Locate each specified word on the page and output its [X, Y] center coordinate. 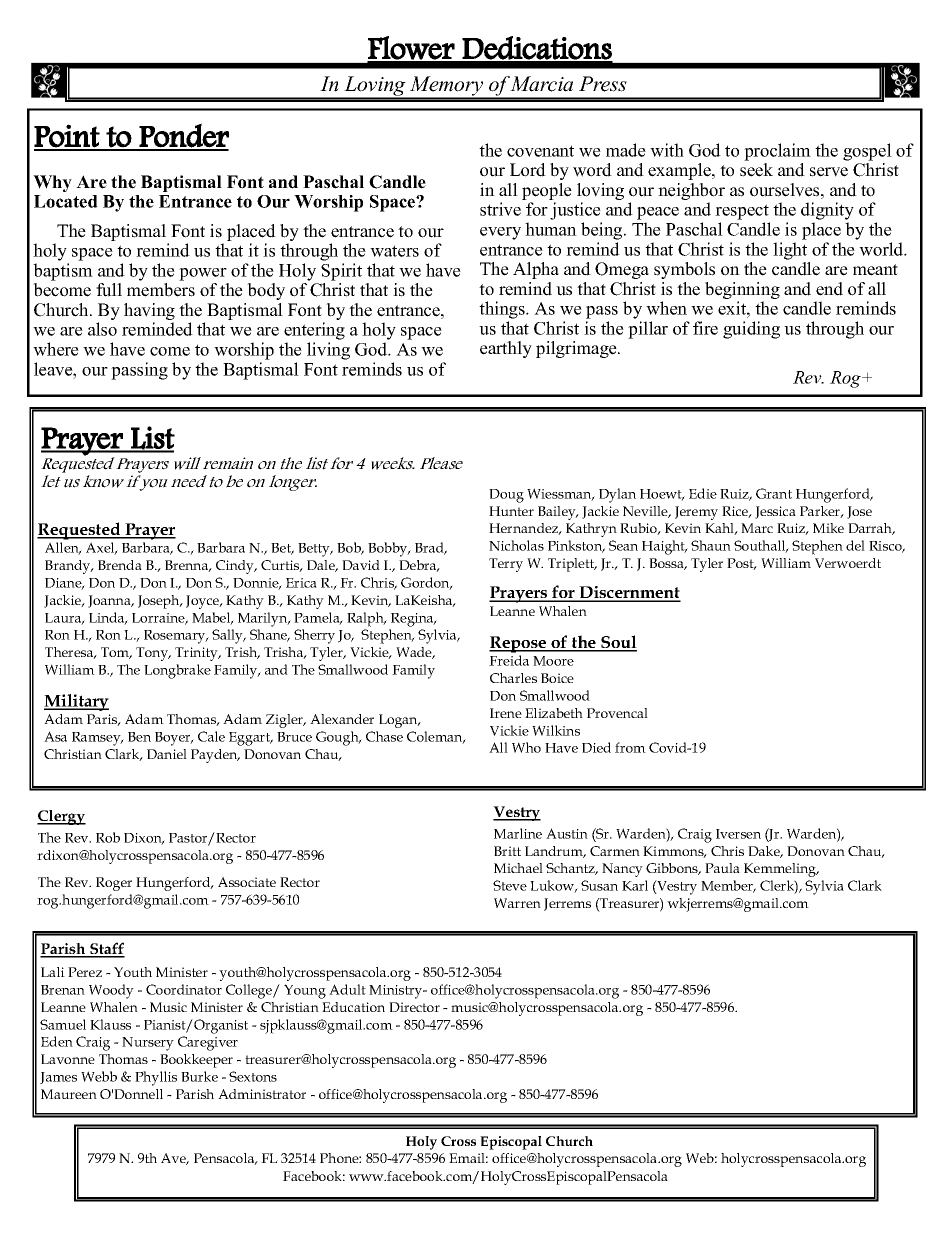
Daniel [167, 754]
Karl [635, 885]
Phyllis [156, 1078]
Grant [774, 493]
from [630, 747]
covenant [540, 151]
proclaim [777, 152]
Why [52, 183]
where [56, 349]
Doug [506, 496]
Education [353, 1007]
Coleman [436, 737]
